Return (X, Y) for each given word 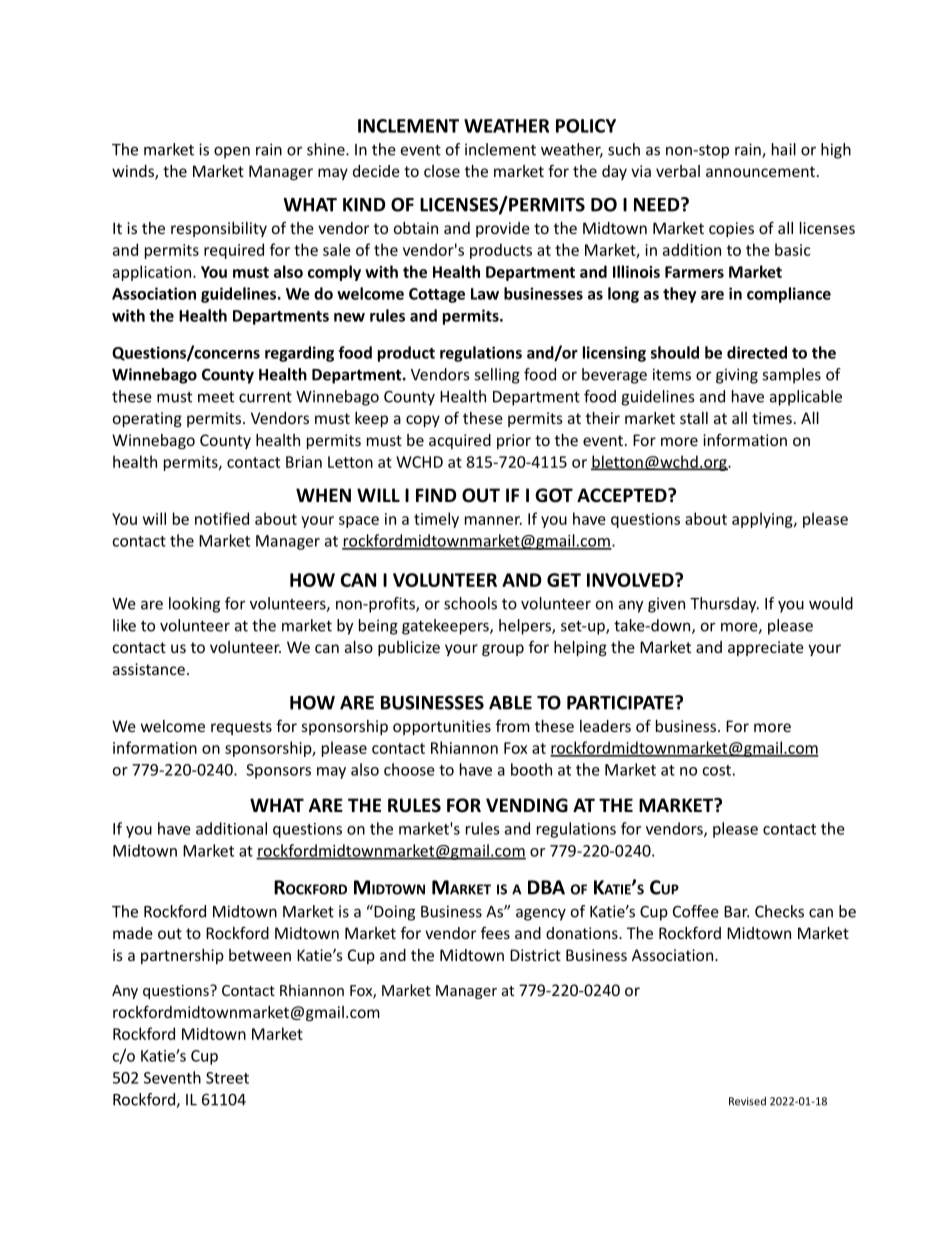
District (535, 955)
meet (216, 397)
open (232, 152)
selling (497, 376)
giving (737, 376)
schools (470, 603)
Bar (736, 912)
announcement (760, 171)
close (442, 171)
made (133, 933)
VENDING (527, 805)
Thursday (724, 605)
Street (227, 1078)
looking (194, 605)
